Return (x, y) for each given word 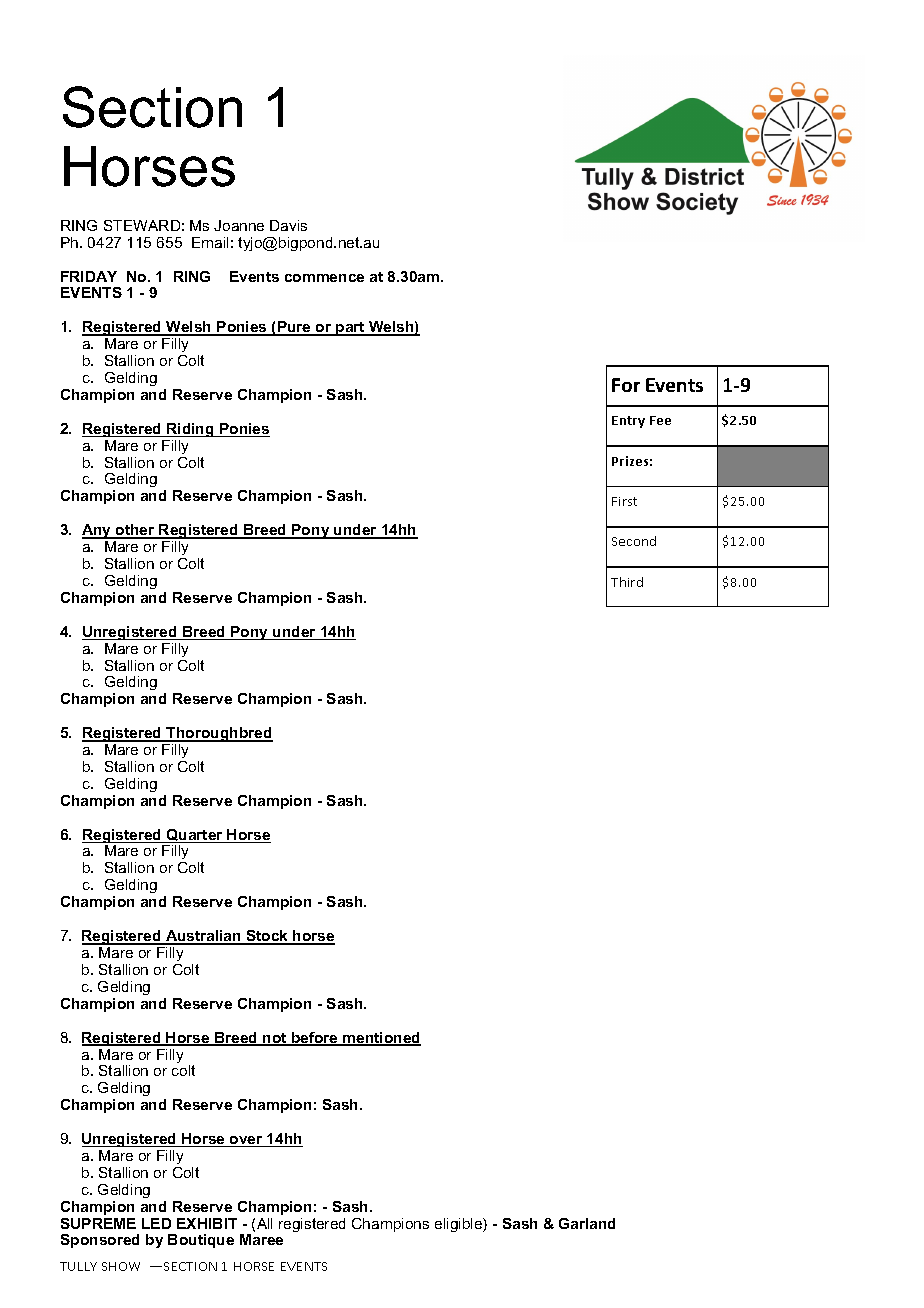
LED (156, 1223)
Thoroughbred (219, 734)
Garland (587, 1223)
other (135, 531)
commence (324, 278)
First (624, 501)
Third (627, 582)
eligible (459, 1225)
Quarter (195, 836)
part (350, 329)
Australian (203, 937)
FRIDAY (89, 276)
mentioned (381, 1039)
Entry (628, 422)
